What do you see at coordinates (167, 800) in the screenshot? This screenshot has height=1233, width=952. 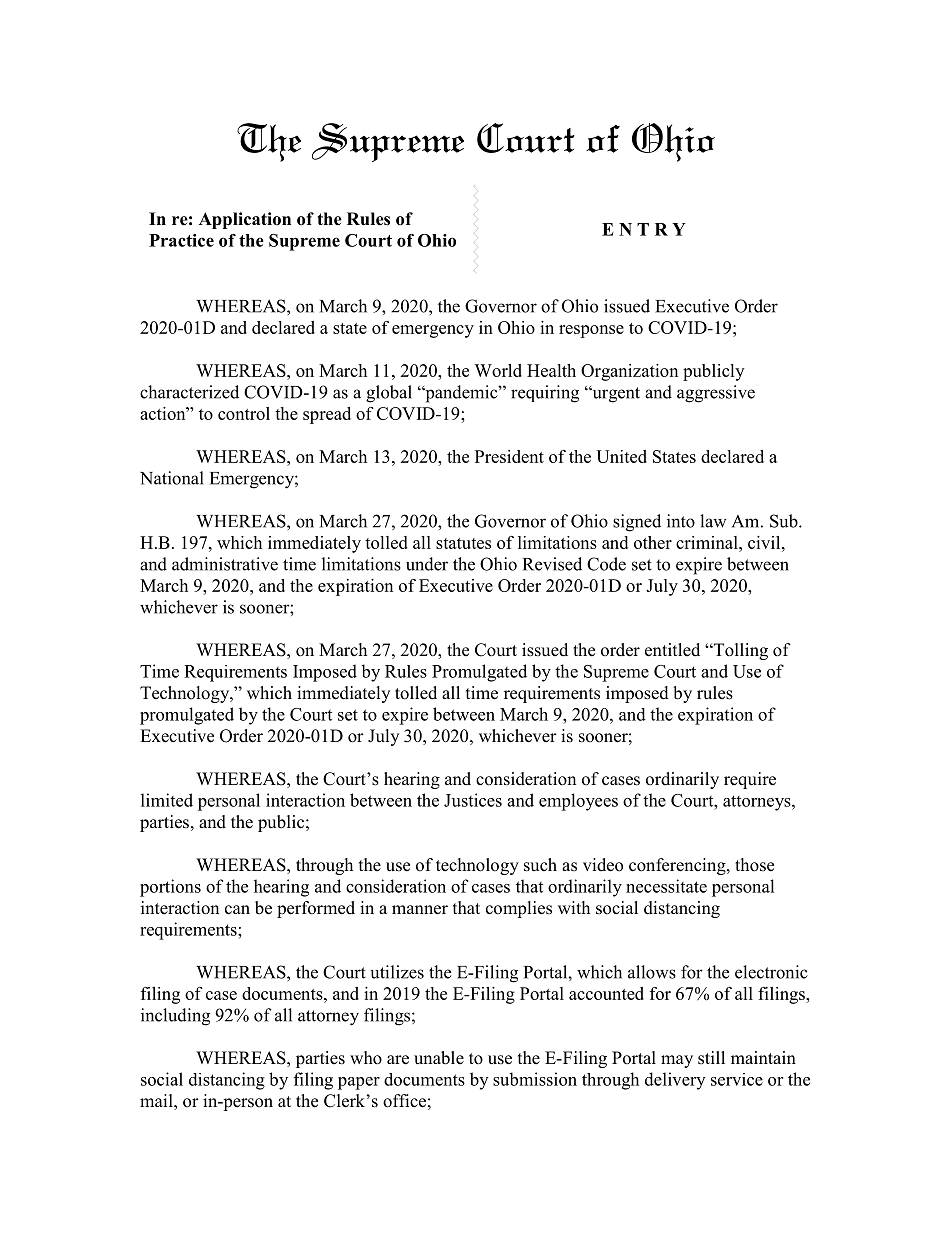 I see `limited` at bounding box center [167, 800].
